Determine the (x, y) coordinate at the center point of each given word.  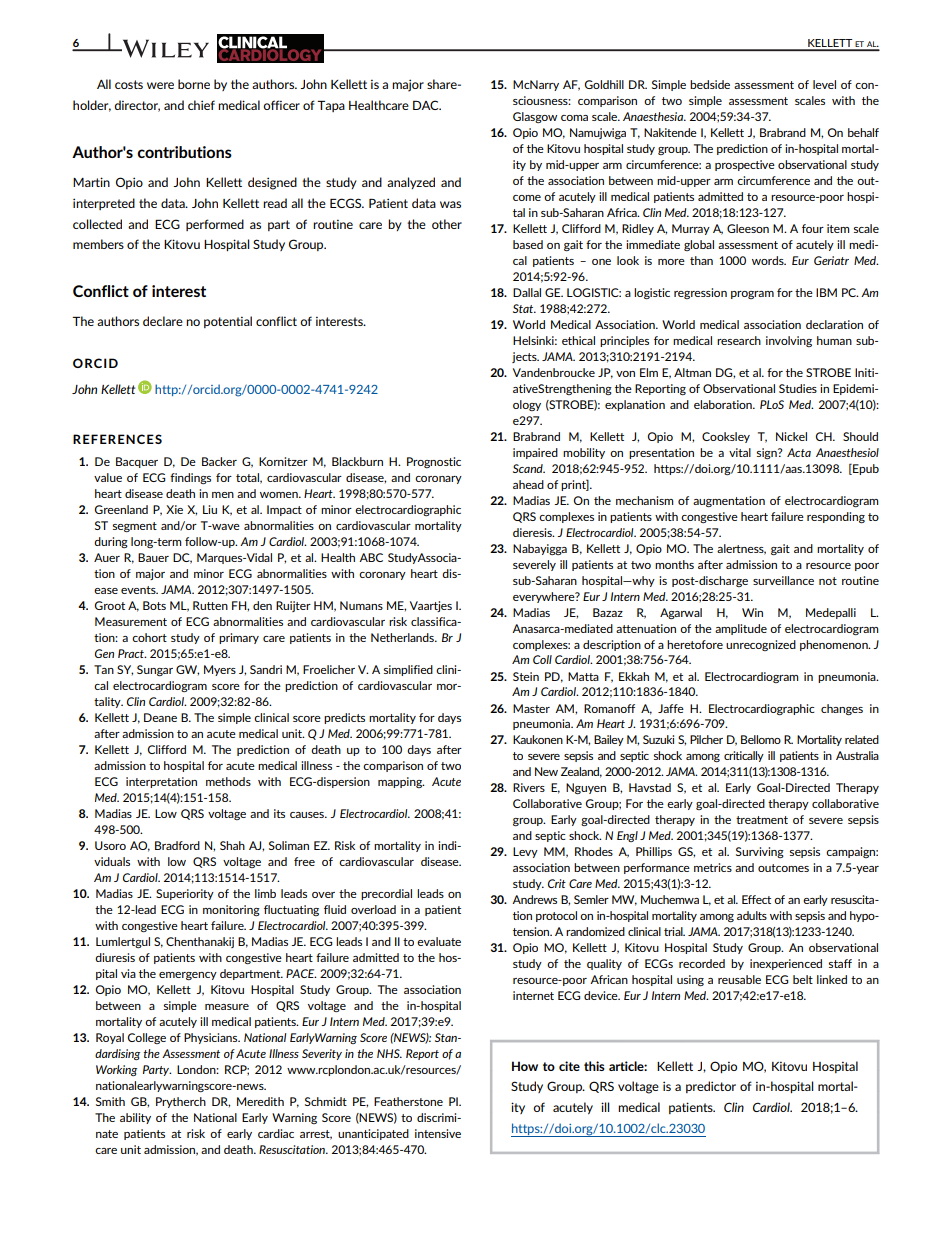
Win (752, 612)
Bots (154, 605)
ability (135, 1118)
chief (201, 105)
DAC (427, 105)
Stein (526, 676)
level (824, 84)
